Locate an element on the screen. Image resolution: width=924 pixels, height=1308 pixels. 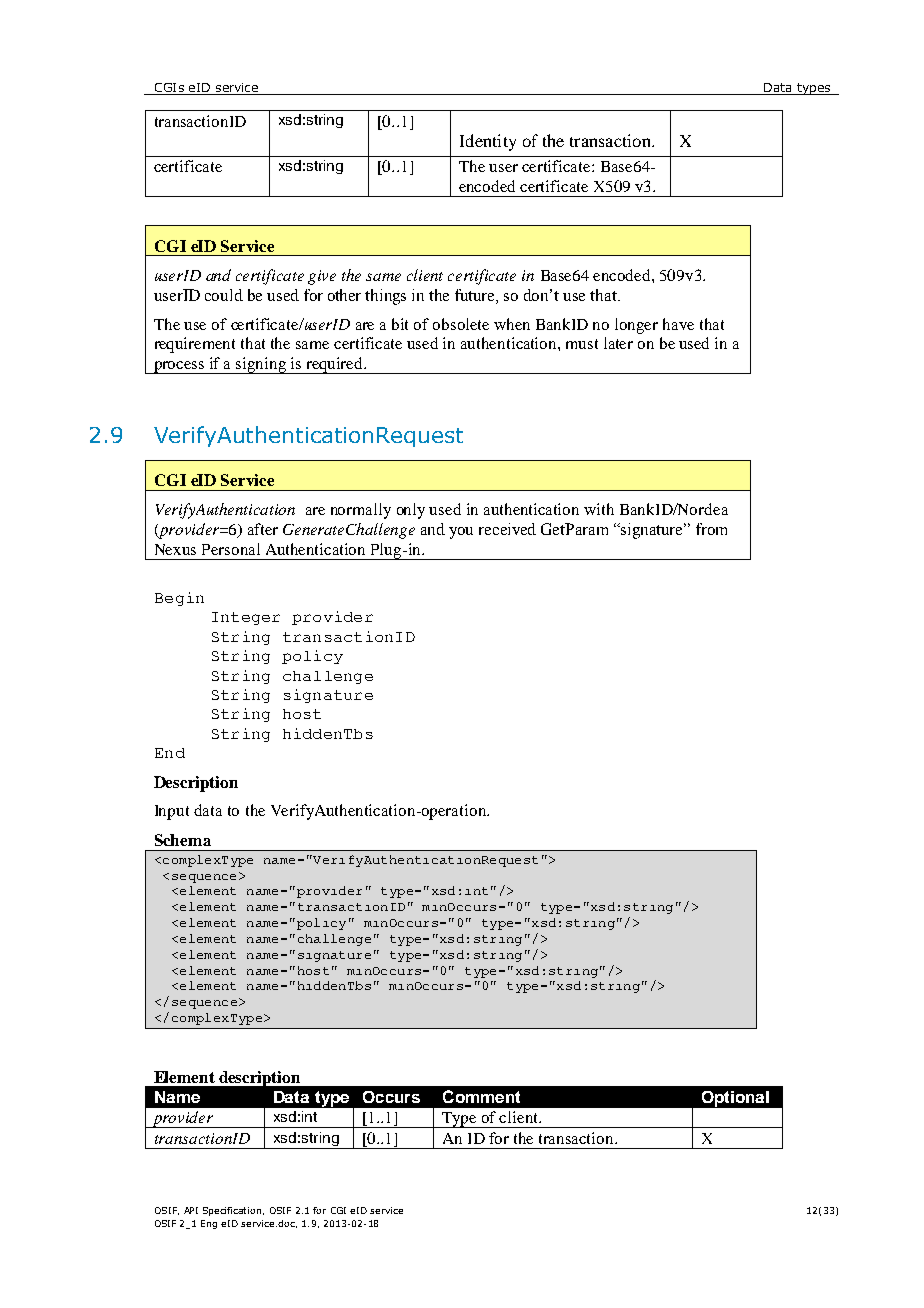
Integer is located at coordinates (246, 618).
